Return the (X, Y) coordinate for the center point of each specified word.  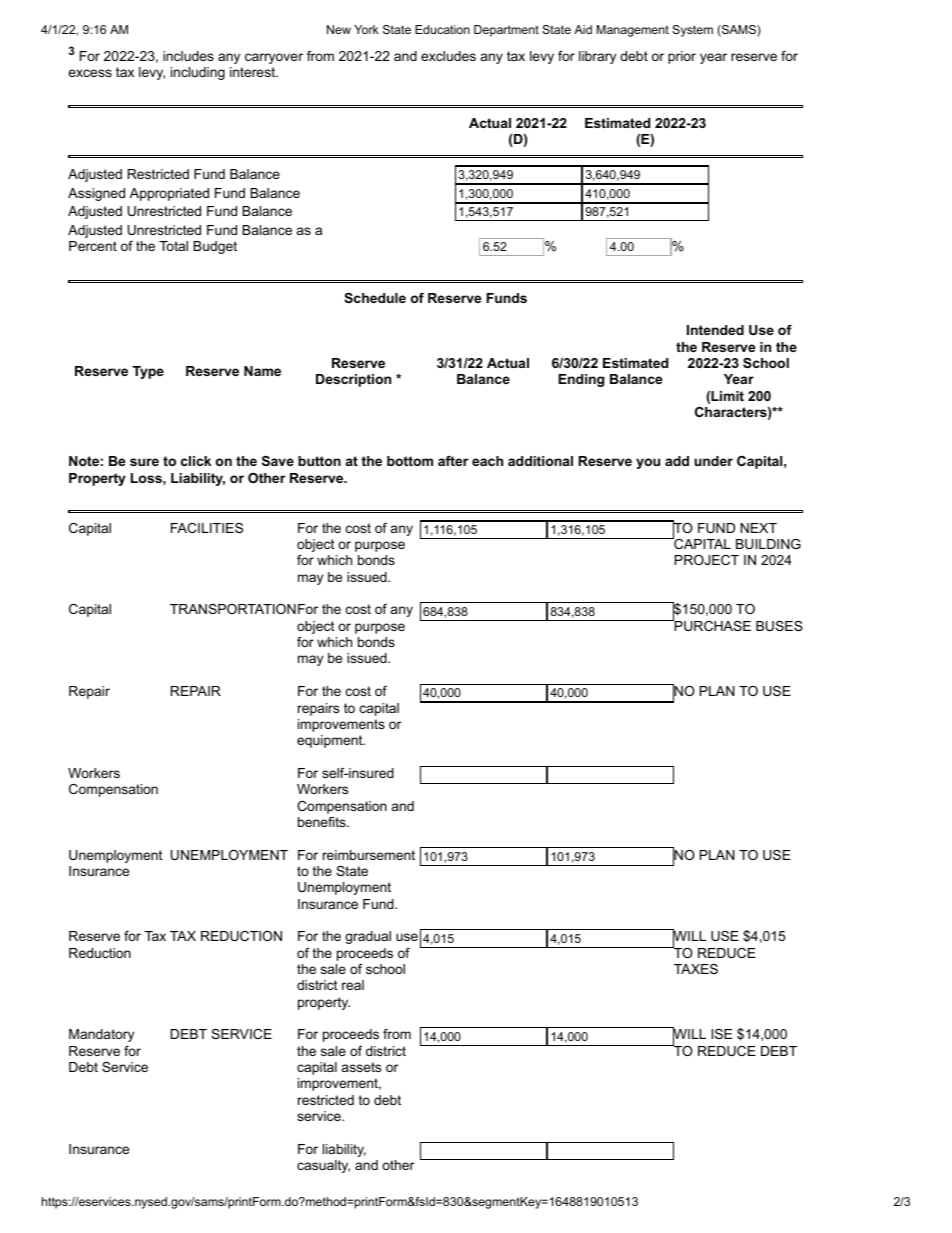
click (196, 461)
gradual (368, 937)
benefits (323, 822)
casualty (323, 1166)
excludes (448, 56)
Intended (715, 330)
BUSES (779, 626)
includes (188, 56)
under (713, 461)
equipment (331, 741)
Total (173, 246)
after (453, 461)
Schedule (375, 298)
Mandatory (101, 1035)
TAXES (696, 969)
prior (682, 57)
